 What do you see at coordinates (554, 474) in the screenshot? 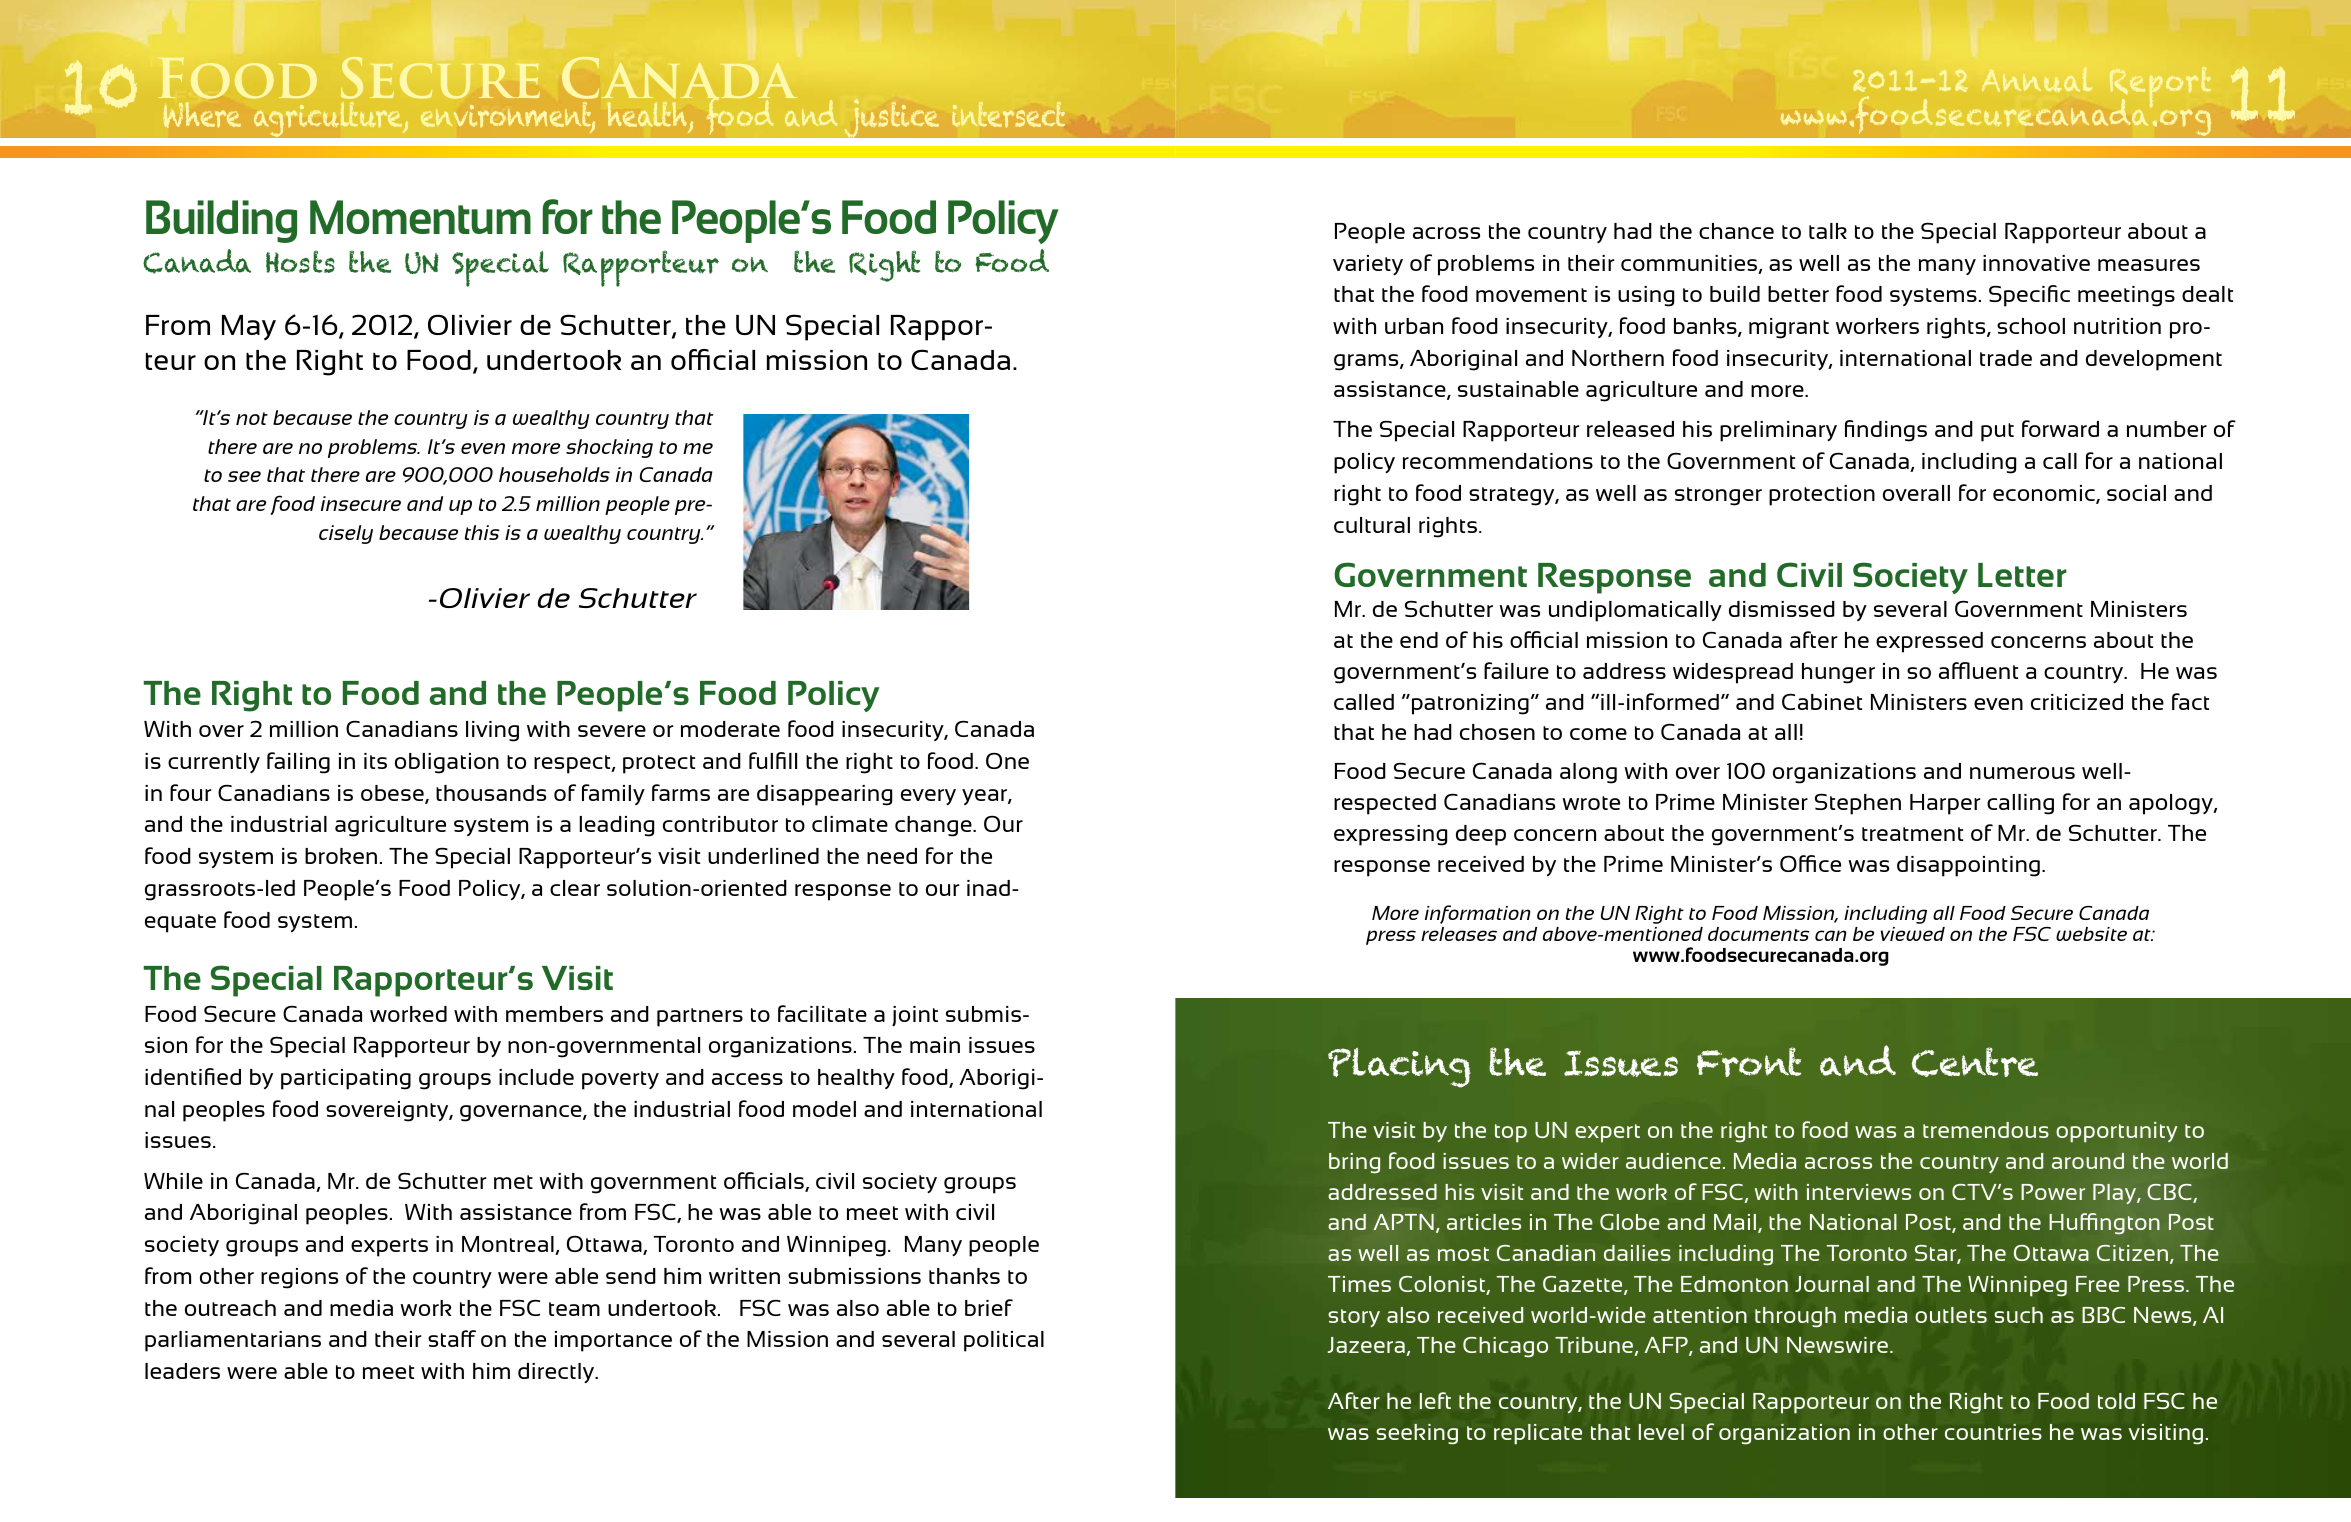
I see `households` at bounding box center [554, 474].
